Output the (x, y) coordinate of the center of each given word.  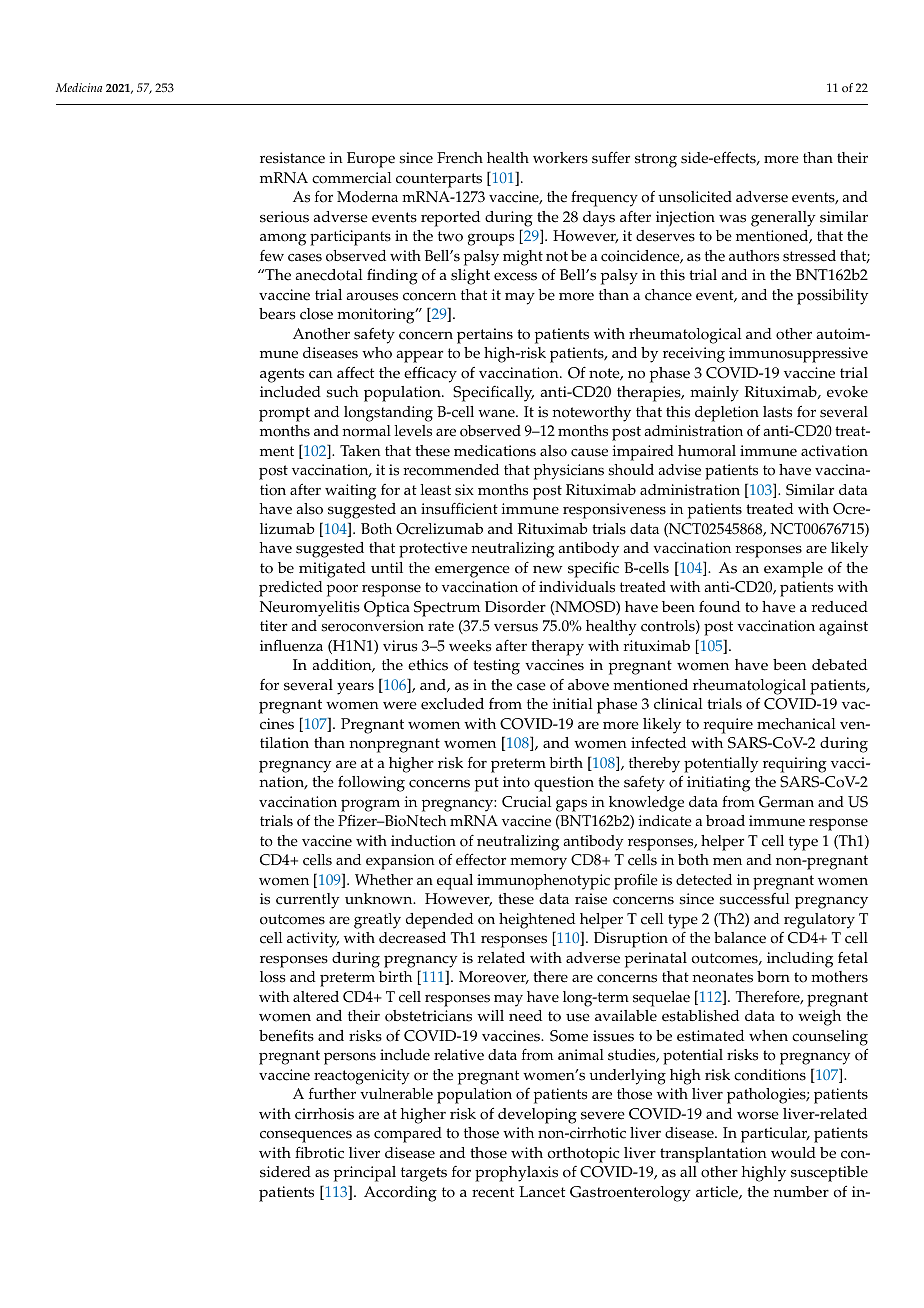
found (719, 606)
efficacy (430, 374)
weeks (470, 646)
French (460, 158)
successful (754, 899)
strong (656, 160)
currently (308, 901)
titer (274, 626)
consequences (306, 1136)
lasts (777, 412)
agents (282, 375)
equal (455, 882)
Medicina (79, 87)
